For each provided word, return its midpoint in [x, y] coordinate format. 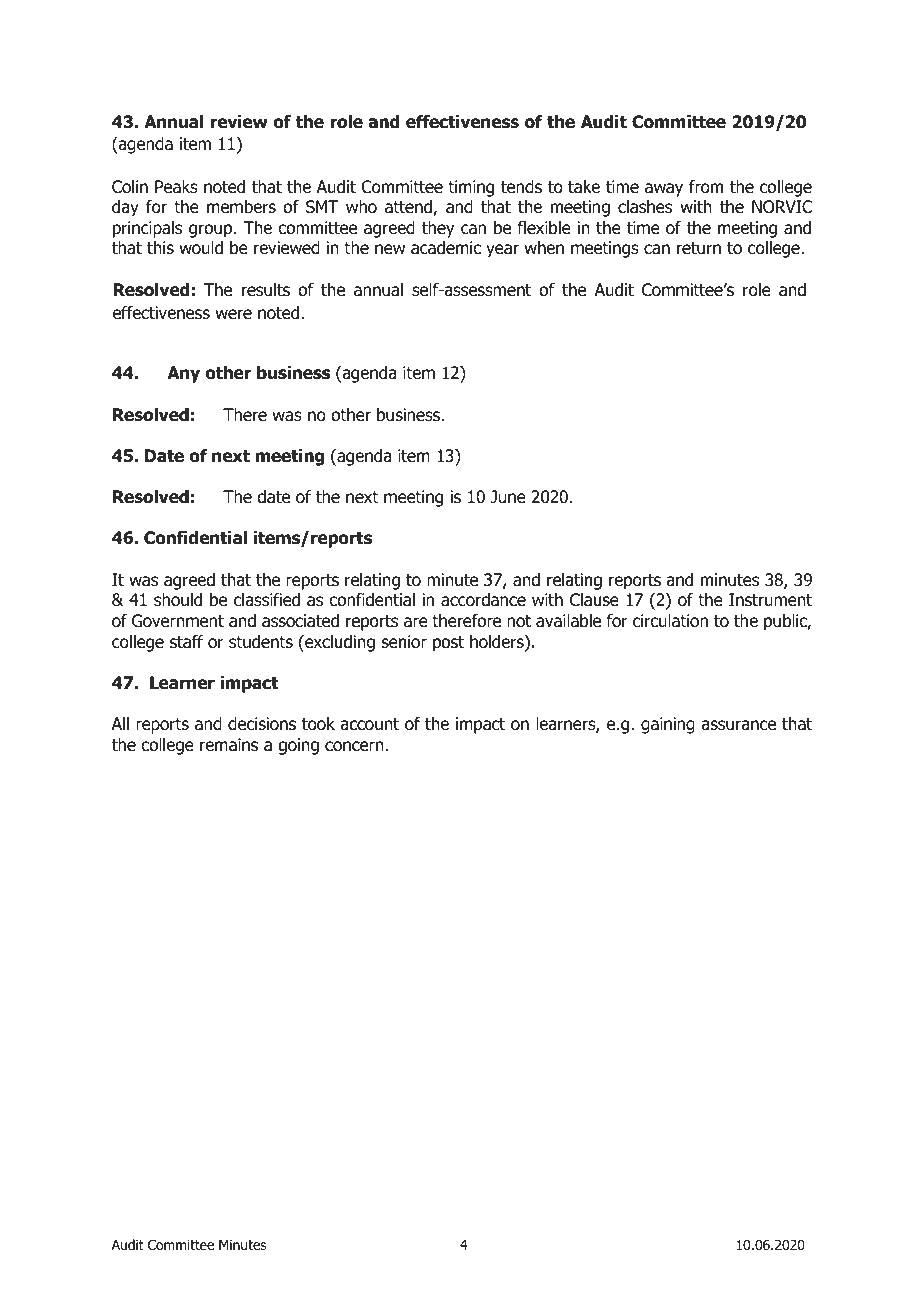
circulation [670, 621]
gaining [668, 725]
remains [229, 745]
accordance [483, 600]
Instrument [770, 600]
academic [446, 248]
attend [409, 208]
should [178, 600]
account [369, 724]
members [241, 207]
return [699, 248]
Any [183, 374]
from [706, 187]
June [508, 497]
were [233, 314]
